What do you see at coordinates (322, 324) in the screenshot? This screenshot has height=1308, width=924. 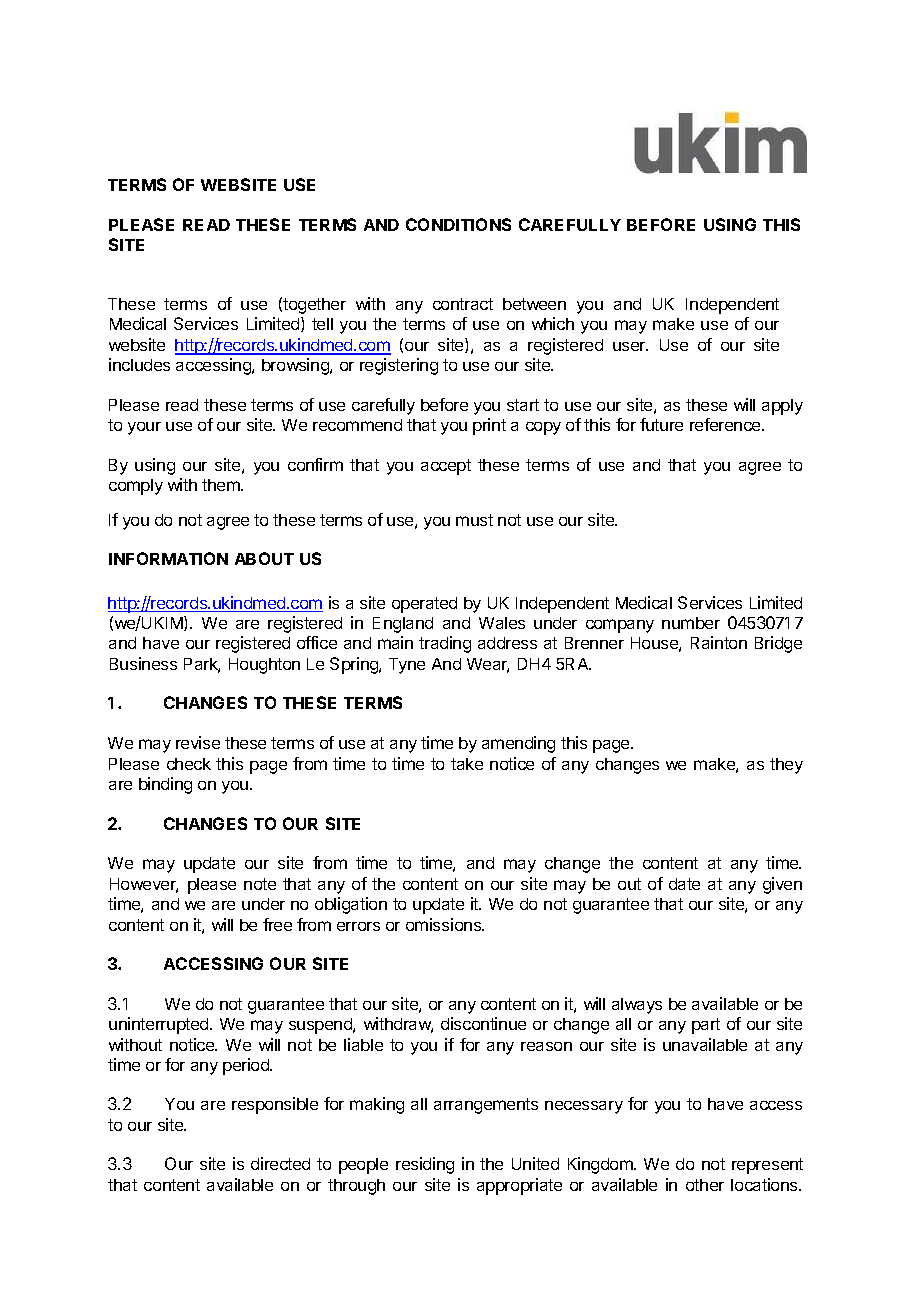 I see `tell` at bounding box center [322, 324].
